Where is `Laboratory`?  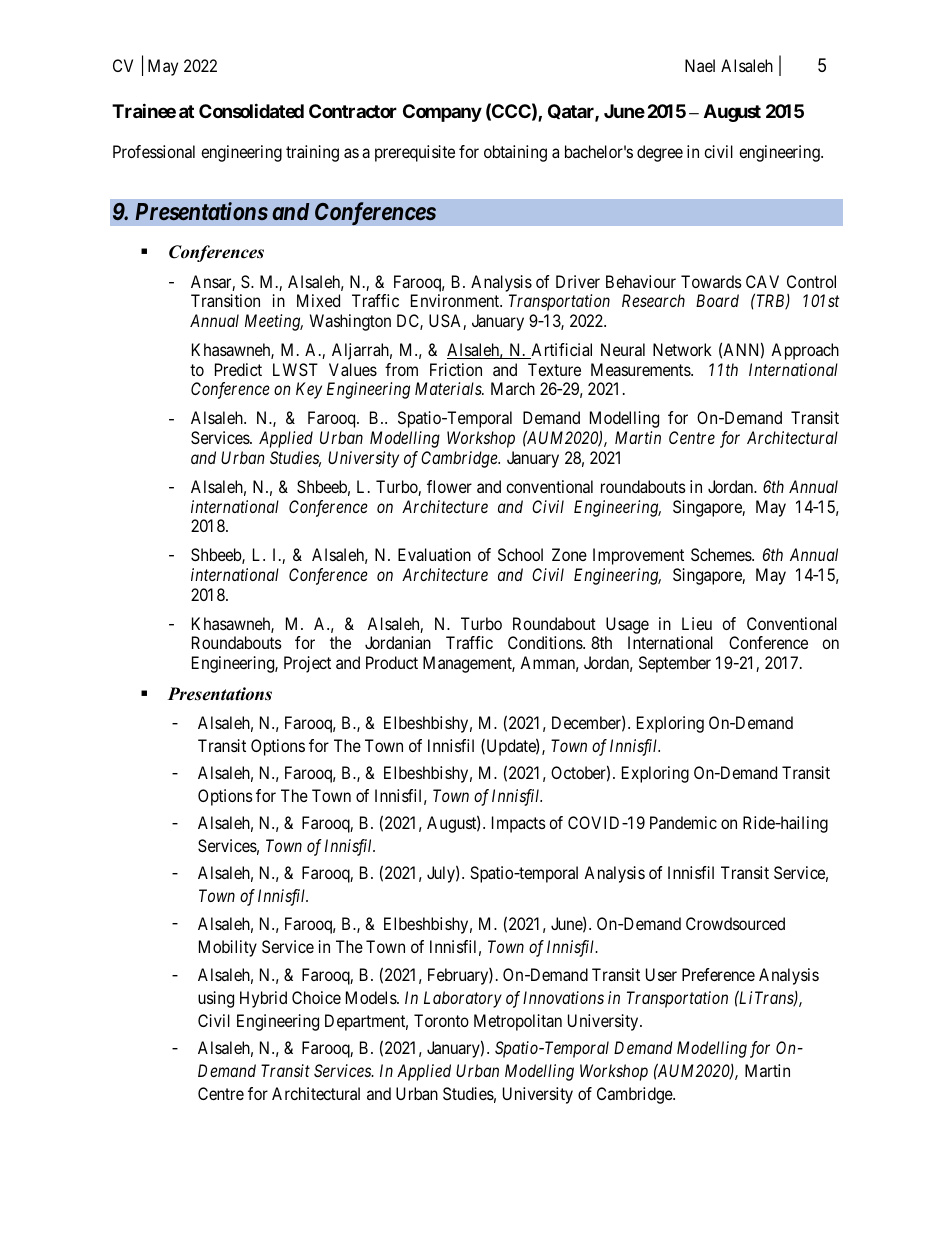
Laboratory is located at coordinates (463, 999).
